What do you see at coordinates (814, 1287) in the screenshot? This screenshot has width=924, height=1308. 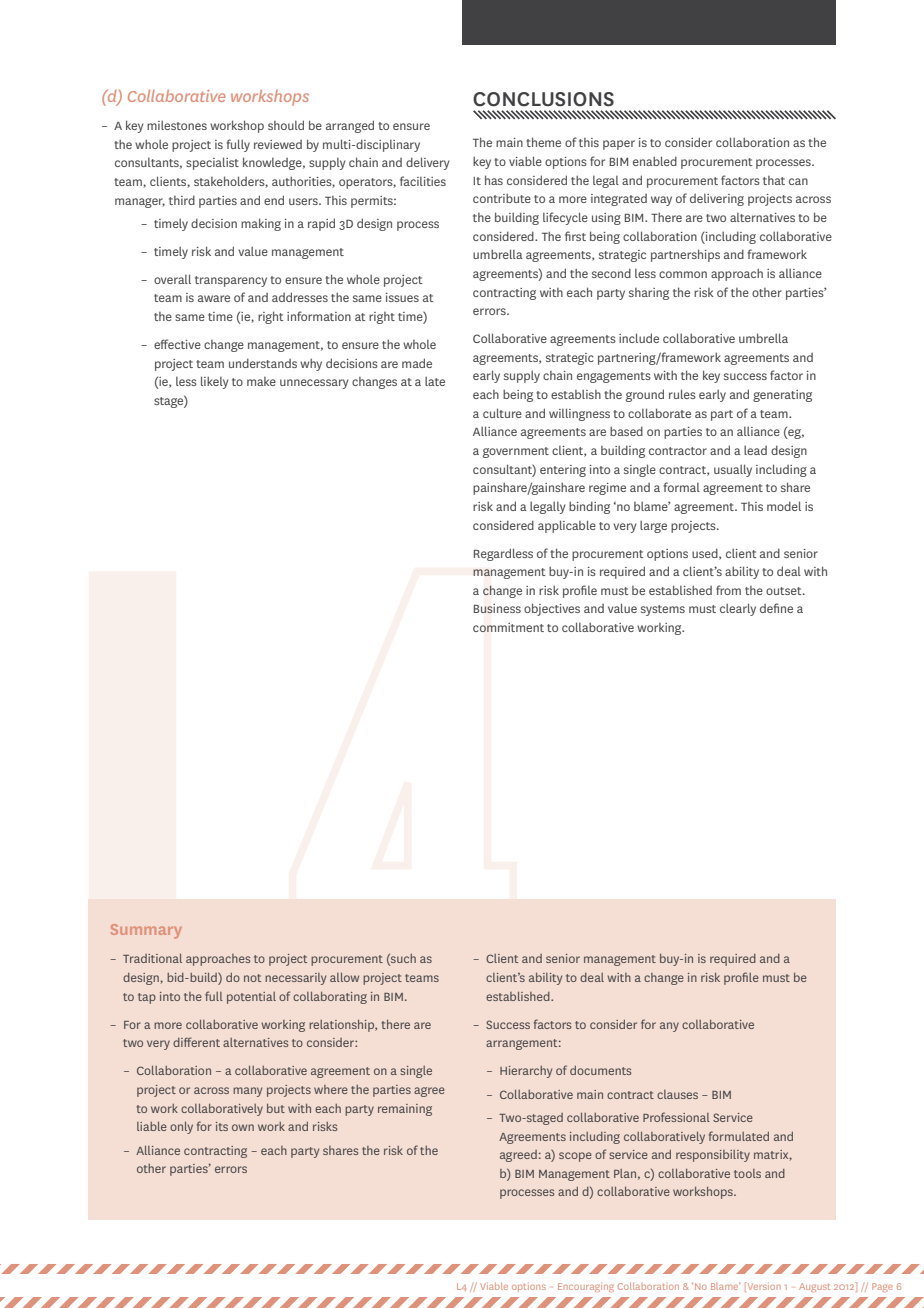 I see `August` at bounding box center [814, 1287].
